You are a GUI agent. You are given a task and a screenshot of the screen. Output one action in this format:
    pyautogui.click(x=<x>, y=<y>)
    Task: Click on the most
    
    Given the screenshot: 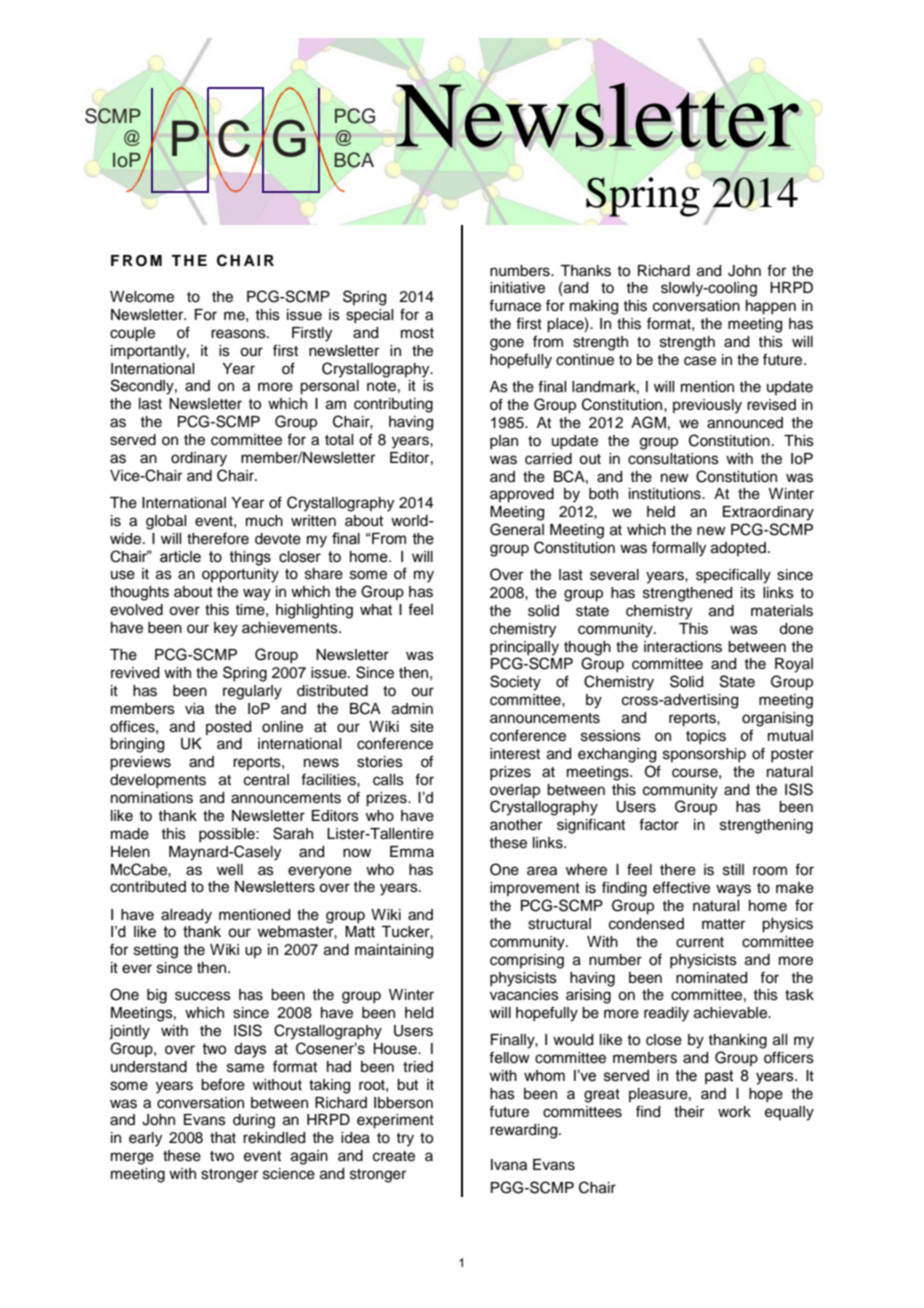 What is the action you would take?
    pyautogui.click(x=417, y=333)
